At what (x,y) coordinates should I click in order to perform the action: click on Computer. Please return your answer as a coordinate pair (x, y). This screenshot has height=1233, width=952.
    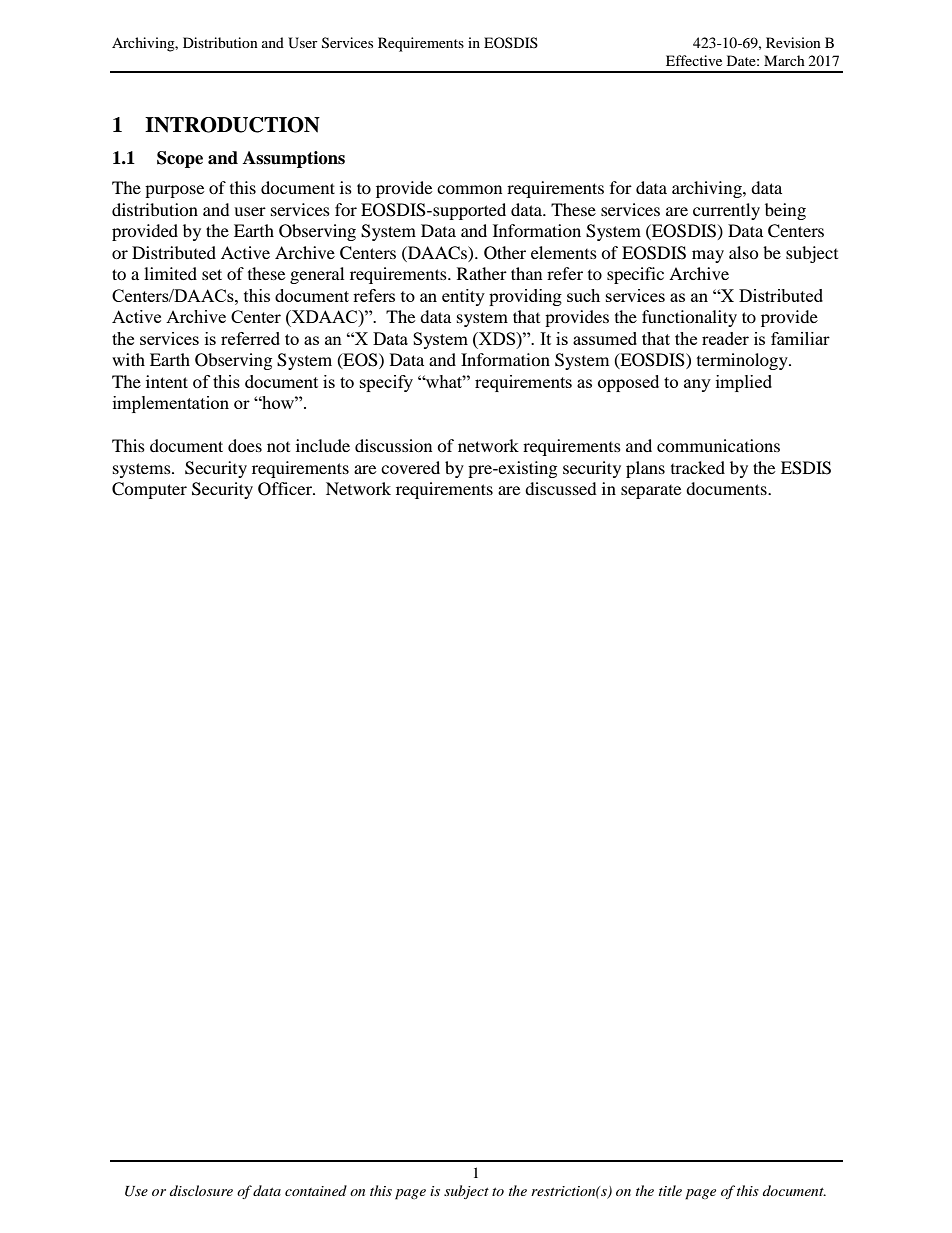
    Looking at the image, I should click on (149, 490).
